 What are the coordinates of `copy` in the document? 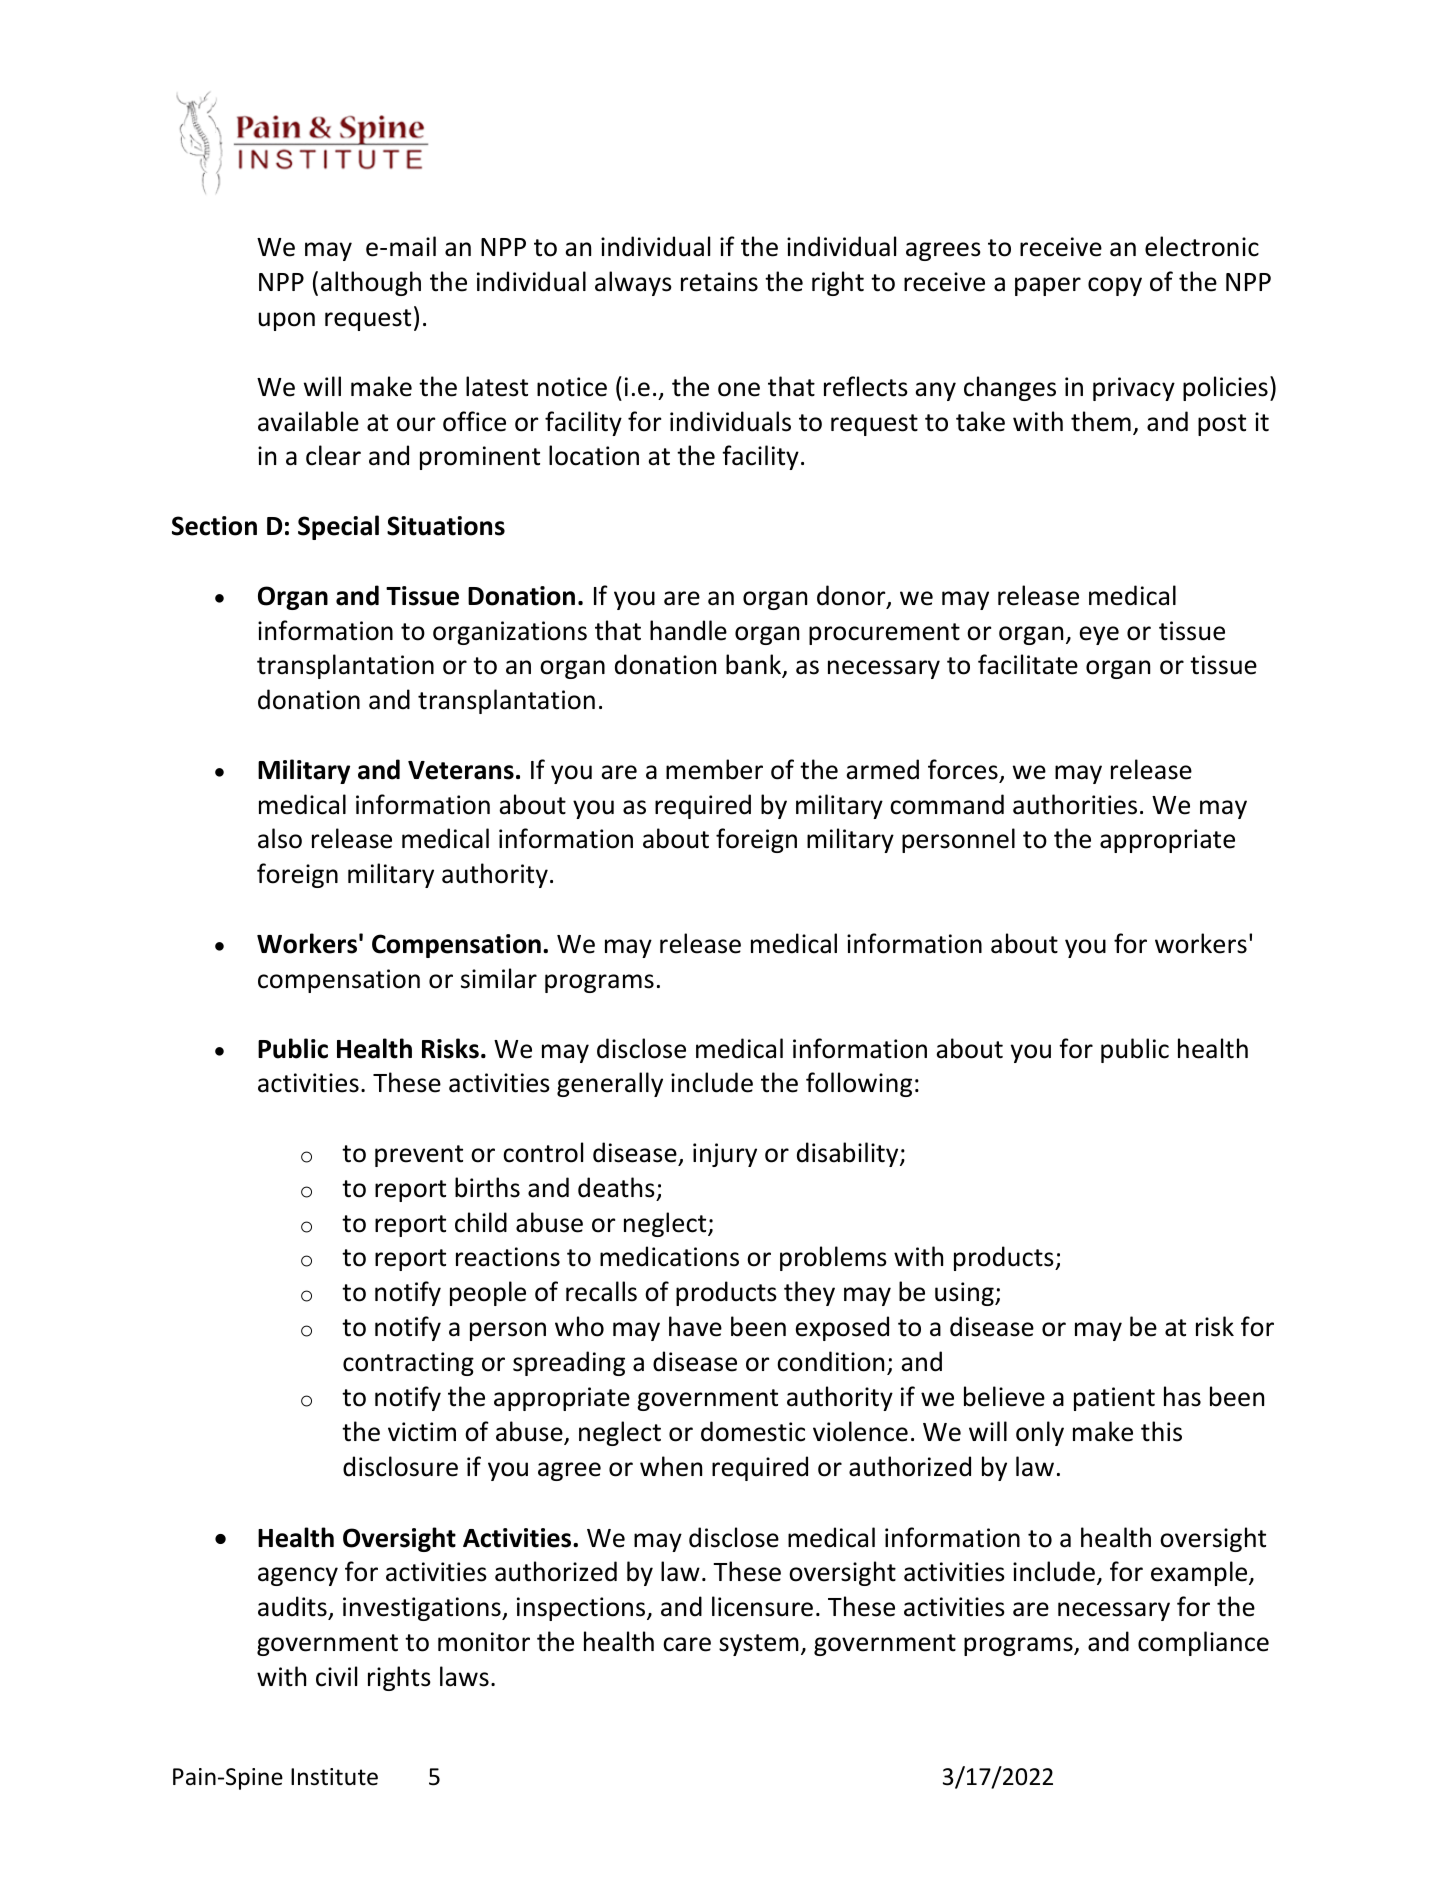 It's located at (1115, 286).
